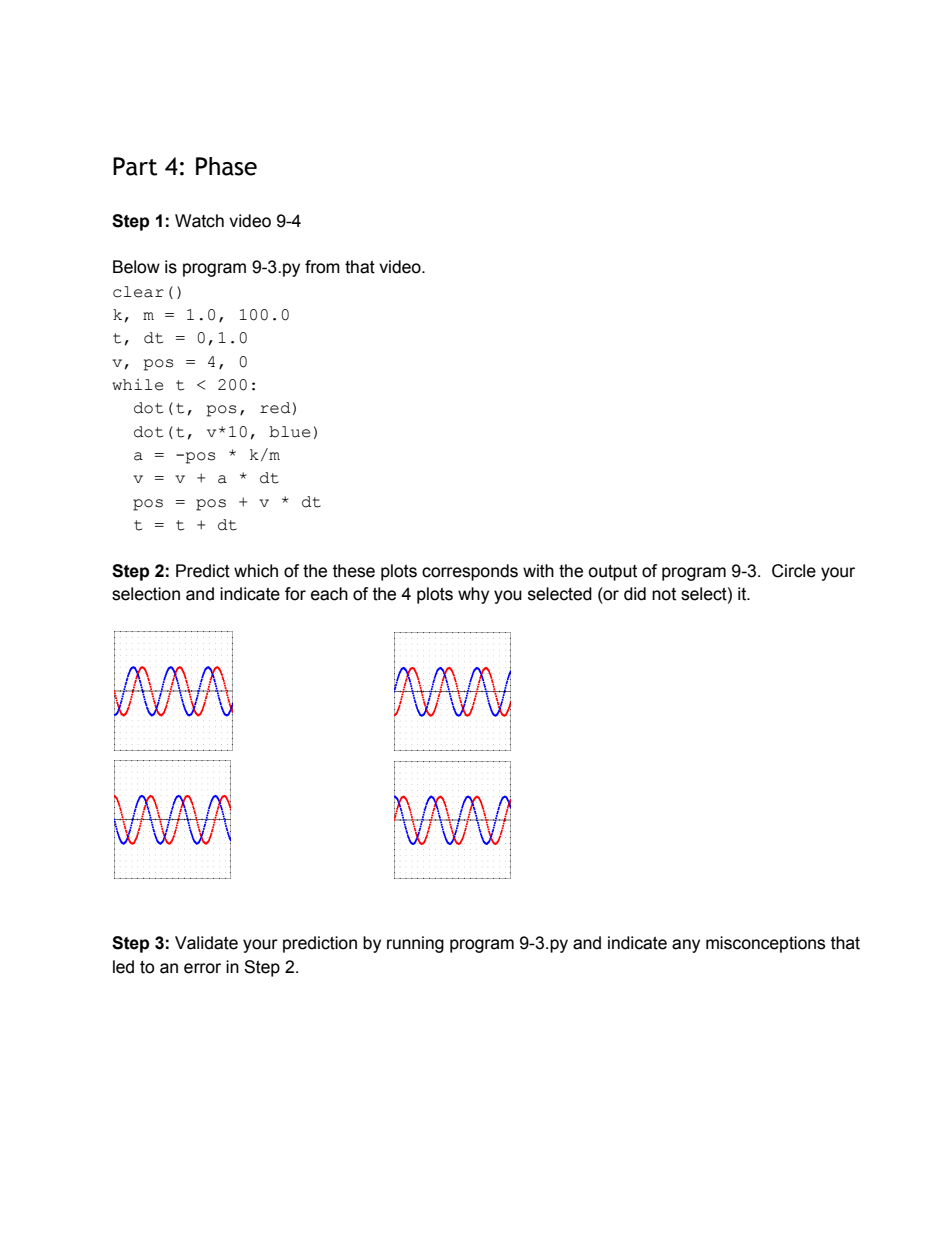 Image resolution: width=952 pixels, height=1233 pixels. I want to click on why, so click(473, 595).
